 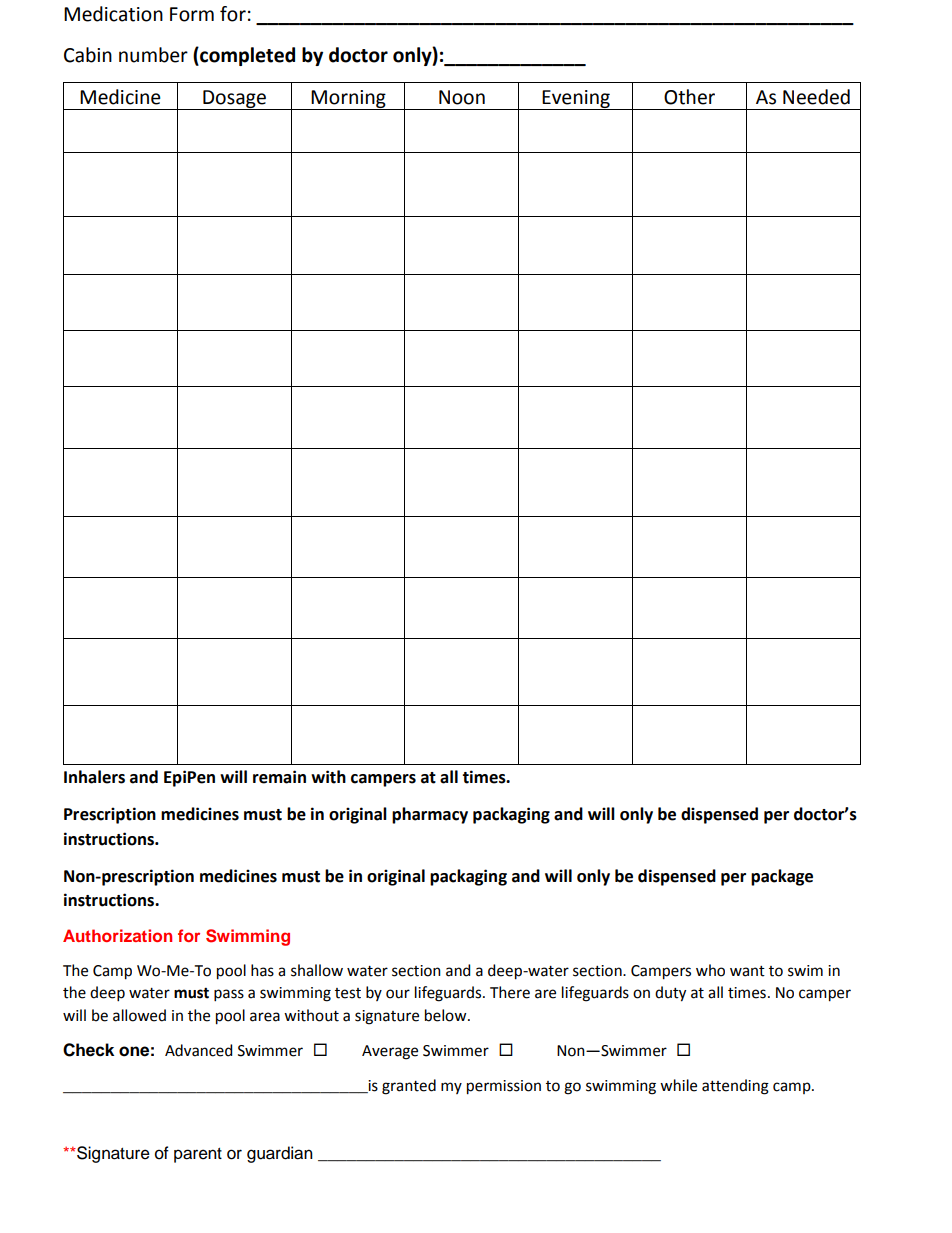 I want to click on granted, so click(x=409, y=1087).
